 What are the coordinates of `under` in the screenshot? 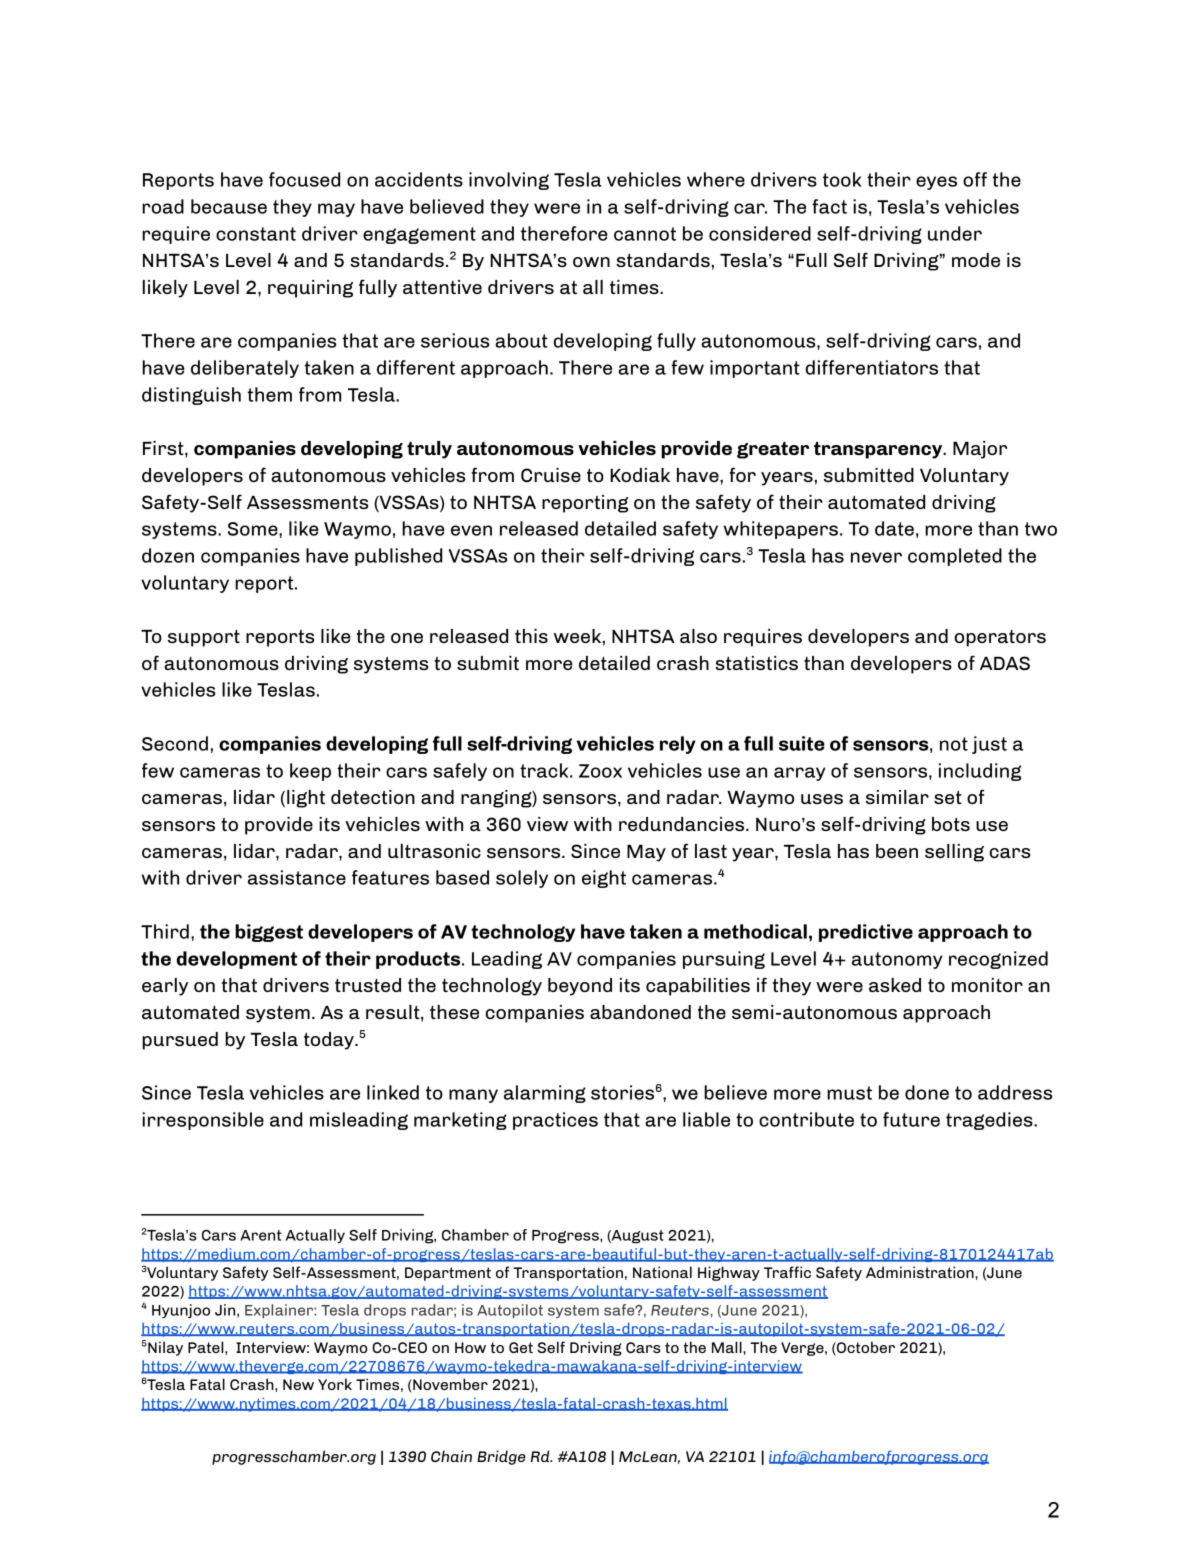 It's located at (955, 233).
